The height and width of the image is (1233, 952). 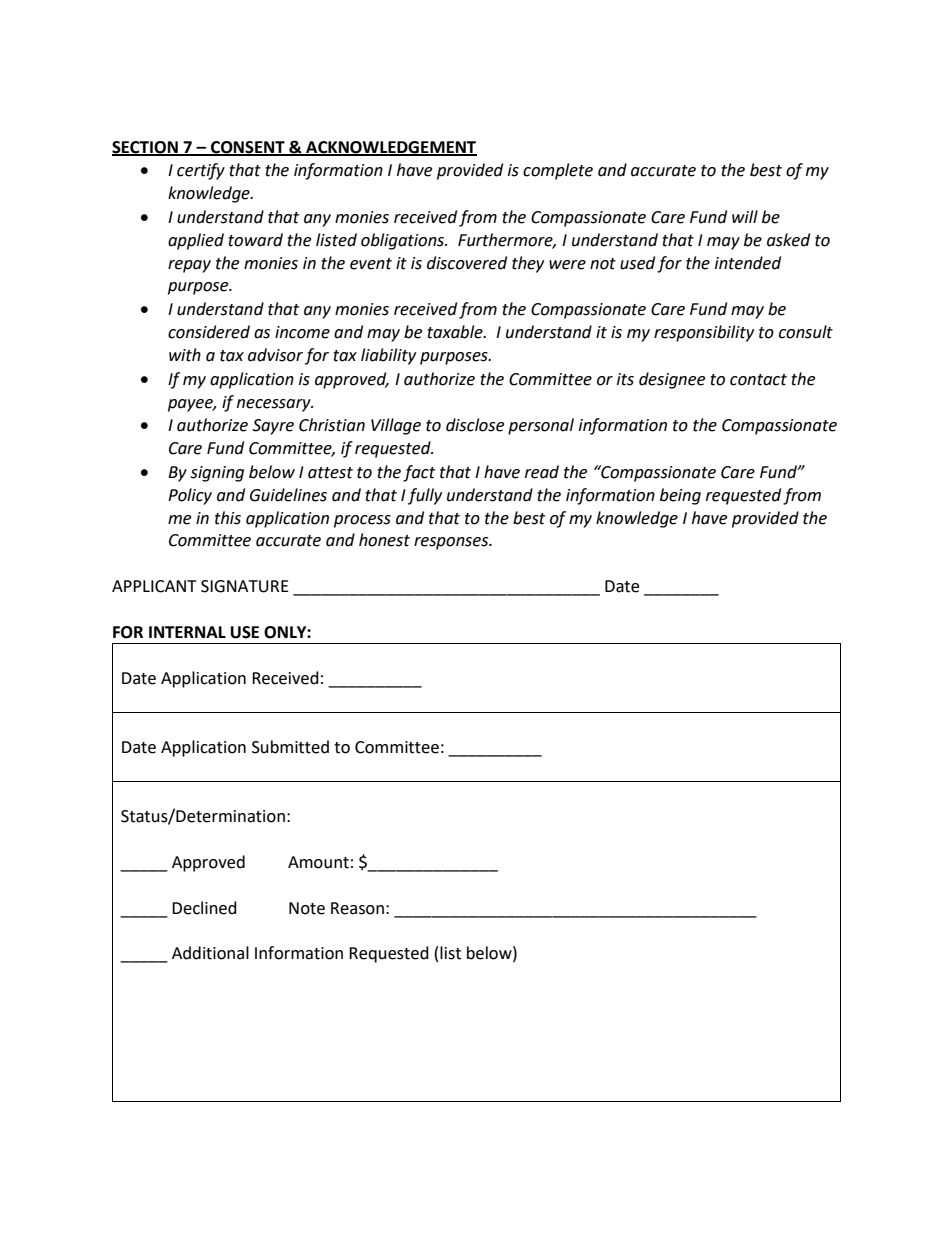 What do you see at coordinates (357, 908) in the image?
I see `Reason` at bounding box center [357, 908].
